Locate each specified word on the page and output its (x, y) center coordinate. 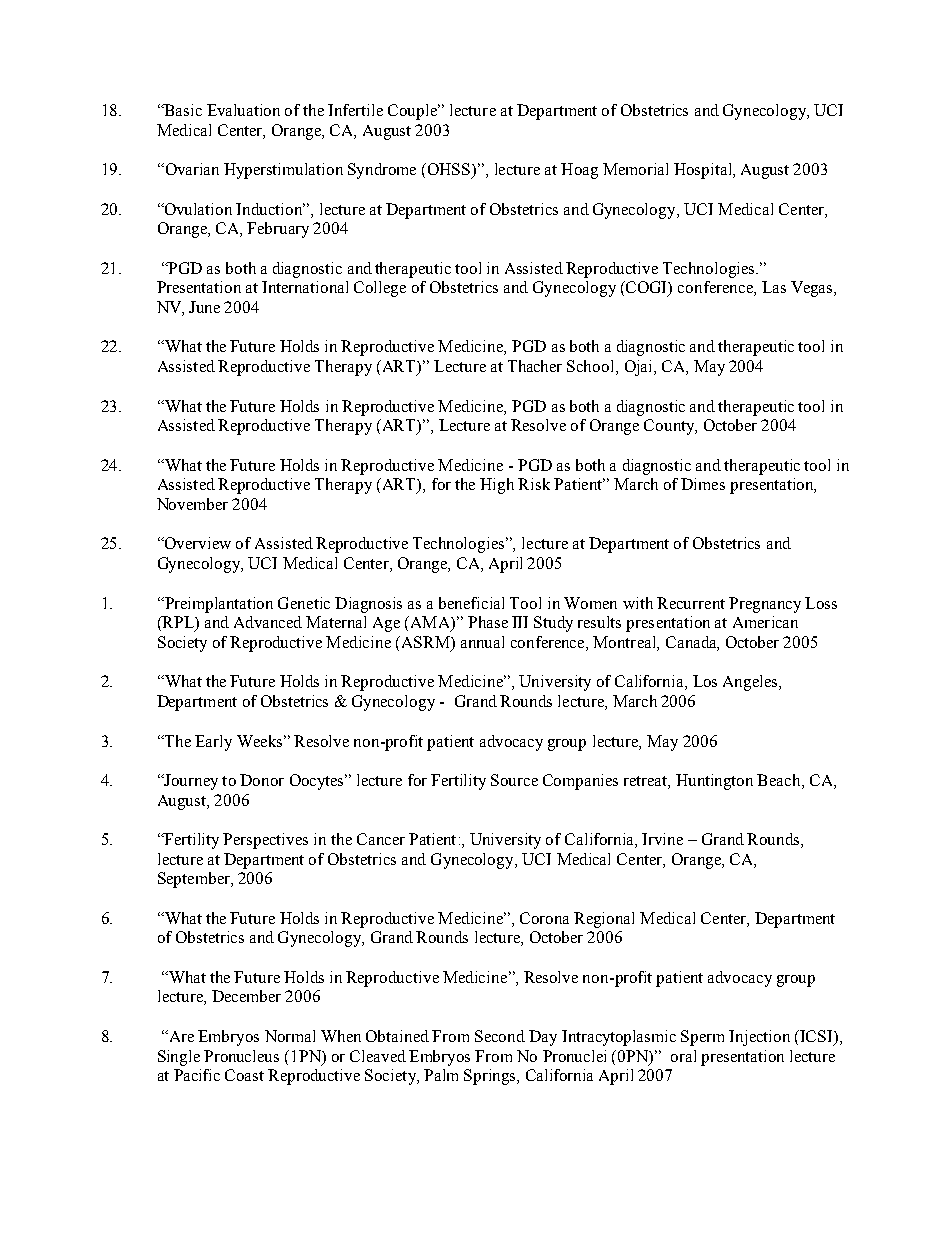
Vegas (813, 289)
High (497, 486)
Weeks (259, 741)
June (204, 307)
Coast (244, 1075)
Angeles (751, 683)
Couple (414, 112)
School (592, 367)
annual (482, 642)
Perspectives (265, 841)
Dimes (703, 484)
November (192, 504)
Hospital (704, 171)
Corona (544, 918)
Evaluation (243, 110)
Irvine (662, 839)
